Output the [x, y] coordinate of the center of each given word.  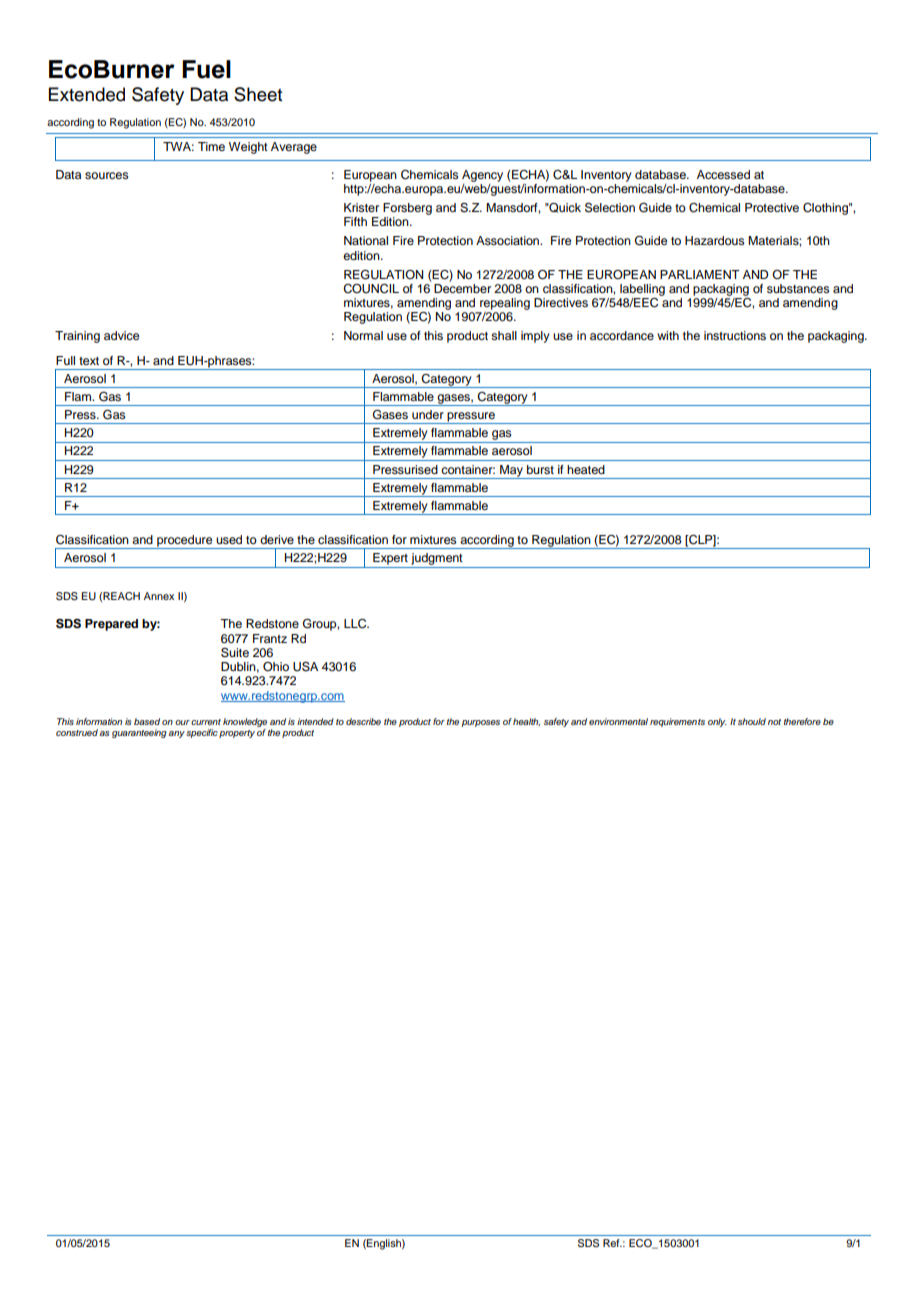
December [462, 287]
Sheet [258, 94]
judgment [437, 560]
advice [121, 335]
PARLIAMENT [700, 274]
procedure [185, 542]
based [147, 721]
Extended [87, 94]
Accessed [723, 174]
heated [586, 469]
